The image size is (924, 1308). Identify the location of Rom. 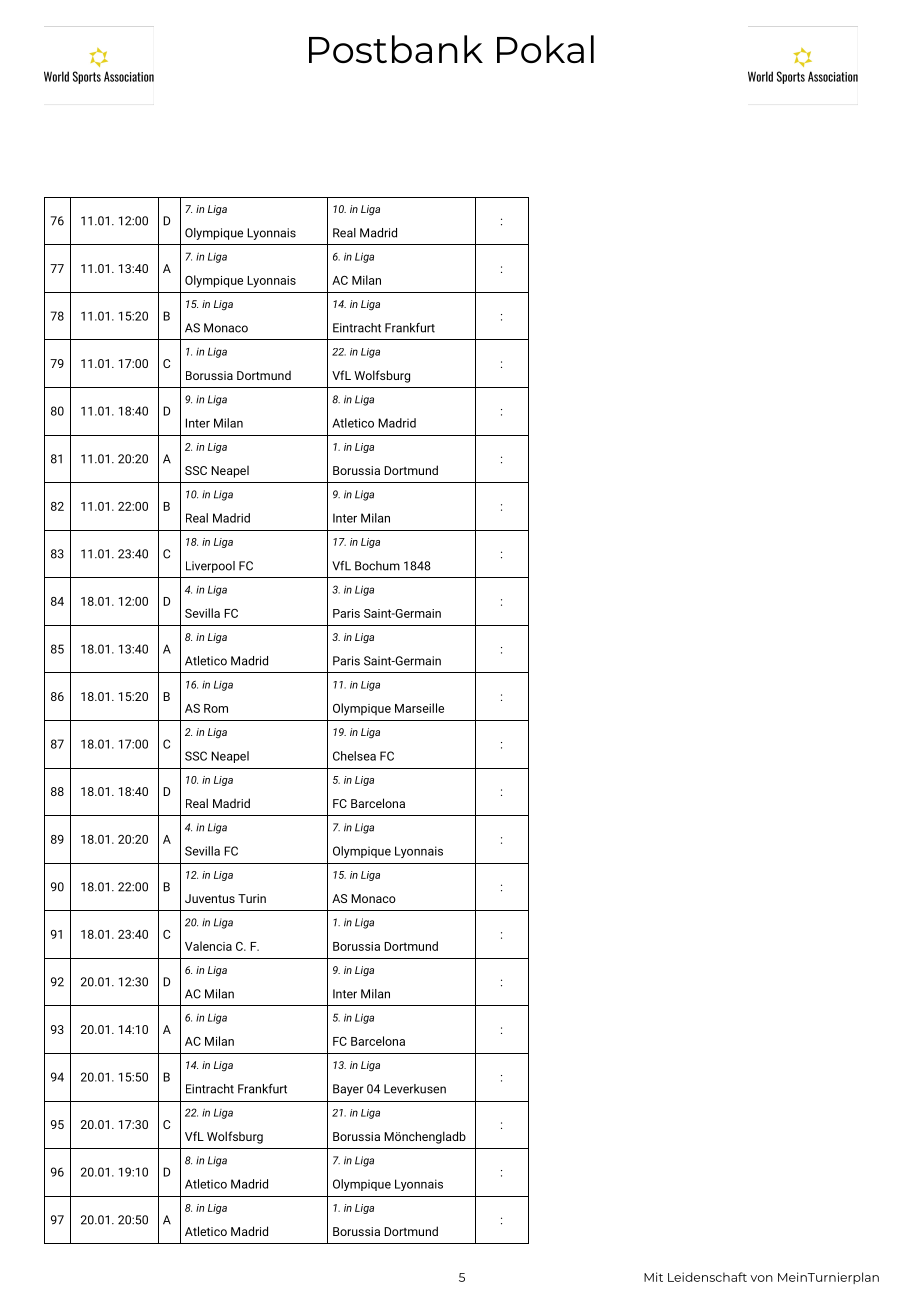
(216, 708).
